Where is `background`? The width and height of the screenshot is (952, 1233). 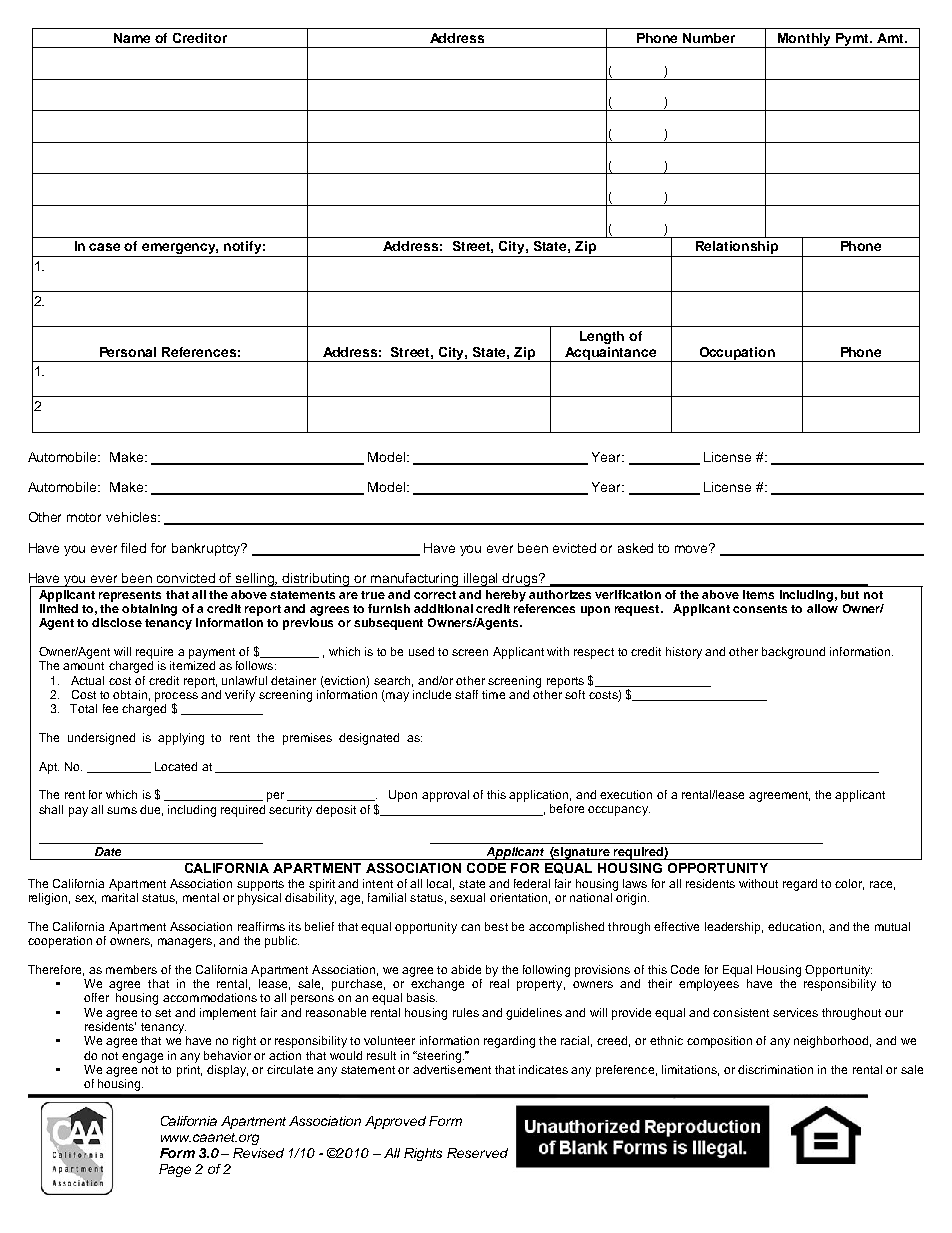 background is located at coordinates (793, 653).
